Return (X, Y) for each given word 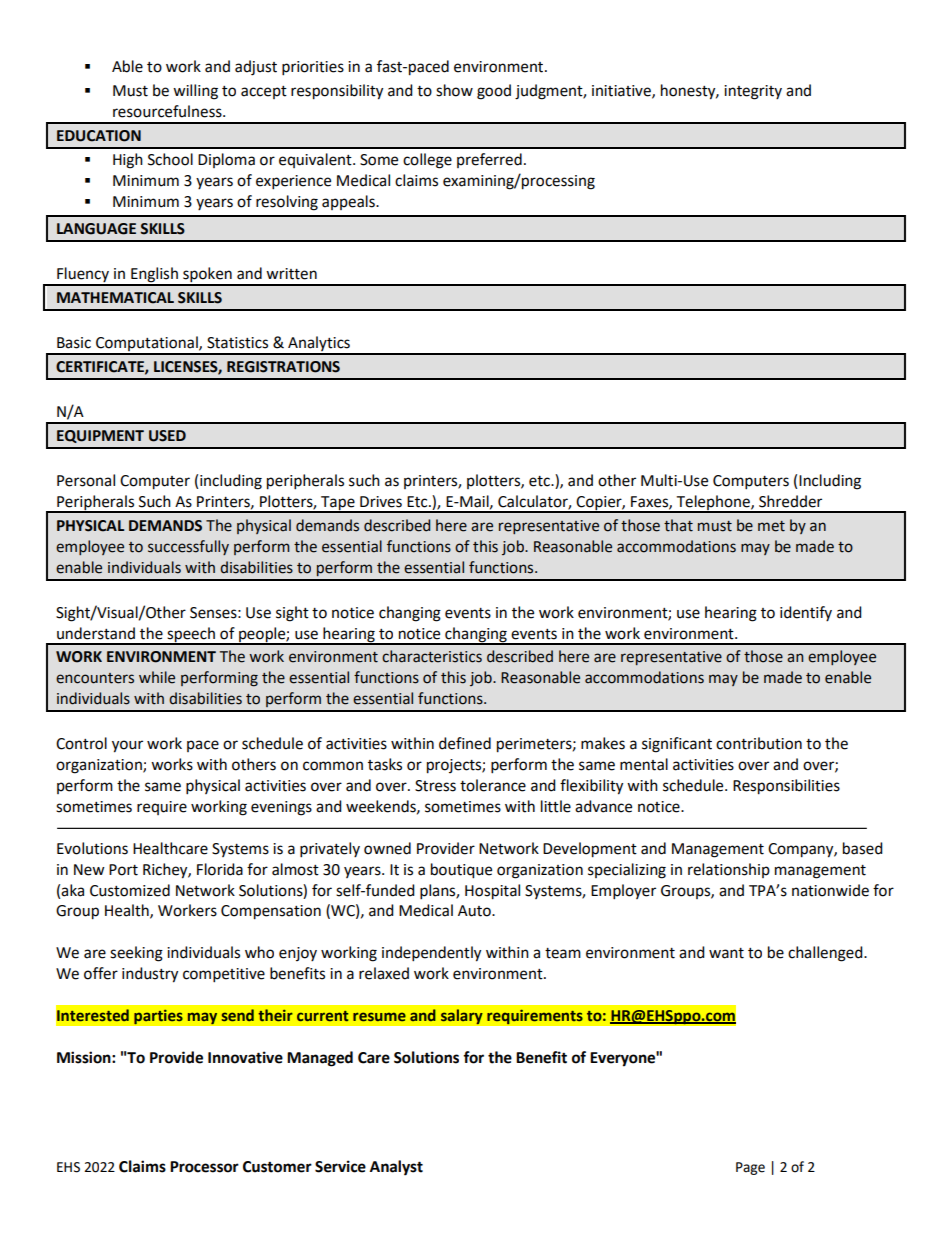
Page (750, 1168)
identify (806, 613)
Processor (204, 1167)
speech (191, 635)
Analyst (396, 1168)
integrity (753, 92)
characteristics (432, 656)
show (454, 90)
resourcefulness (168, 111)
